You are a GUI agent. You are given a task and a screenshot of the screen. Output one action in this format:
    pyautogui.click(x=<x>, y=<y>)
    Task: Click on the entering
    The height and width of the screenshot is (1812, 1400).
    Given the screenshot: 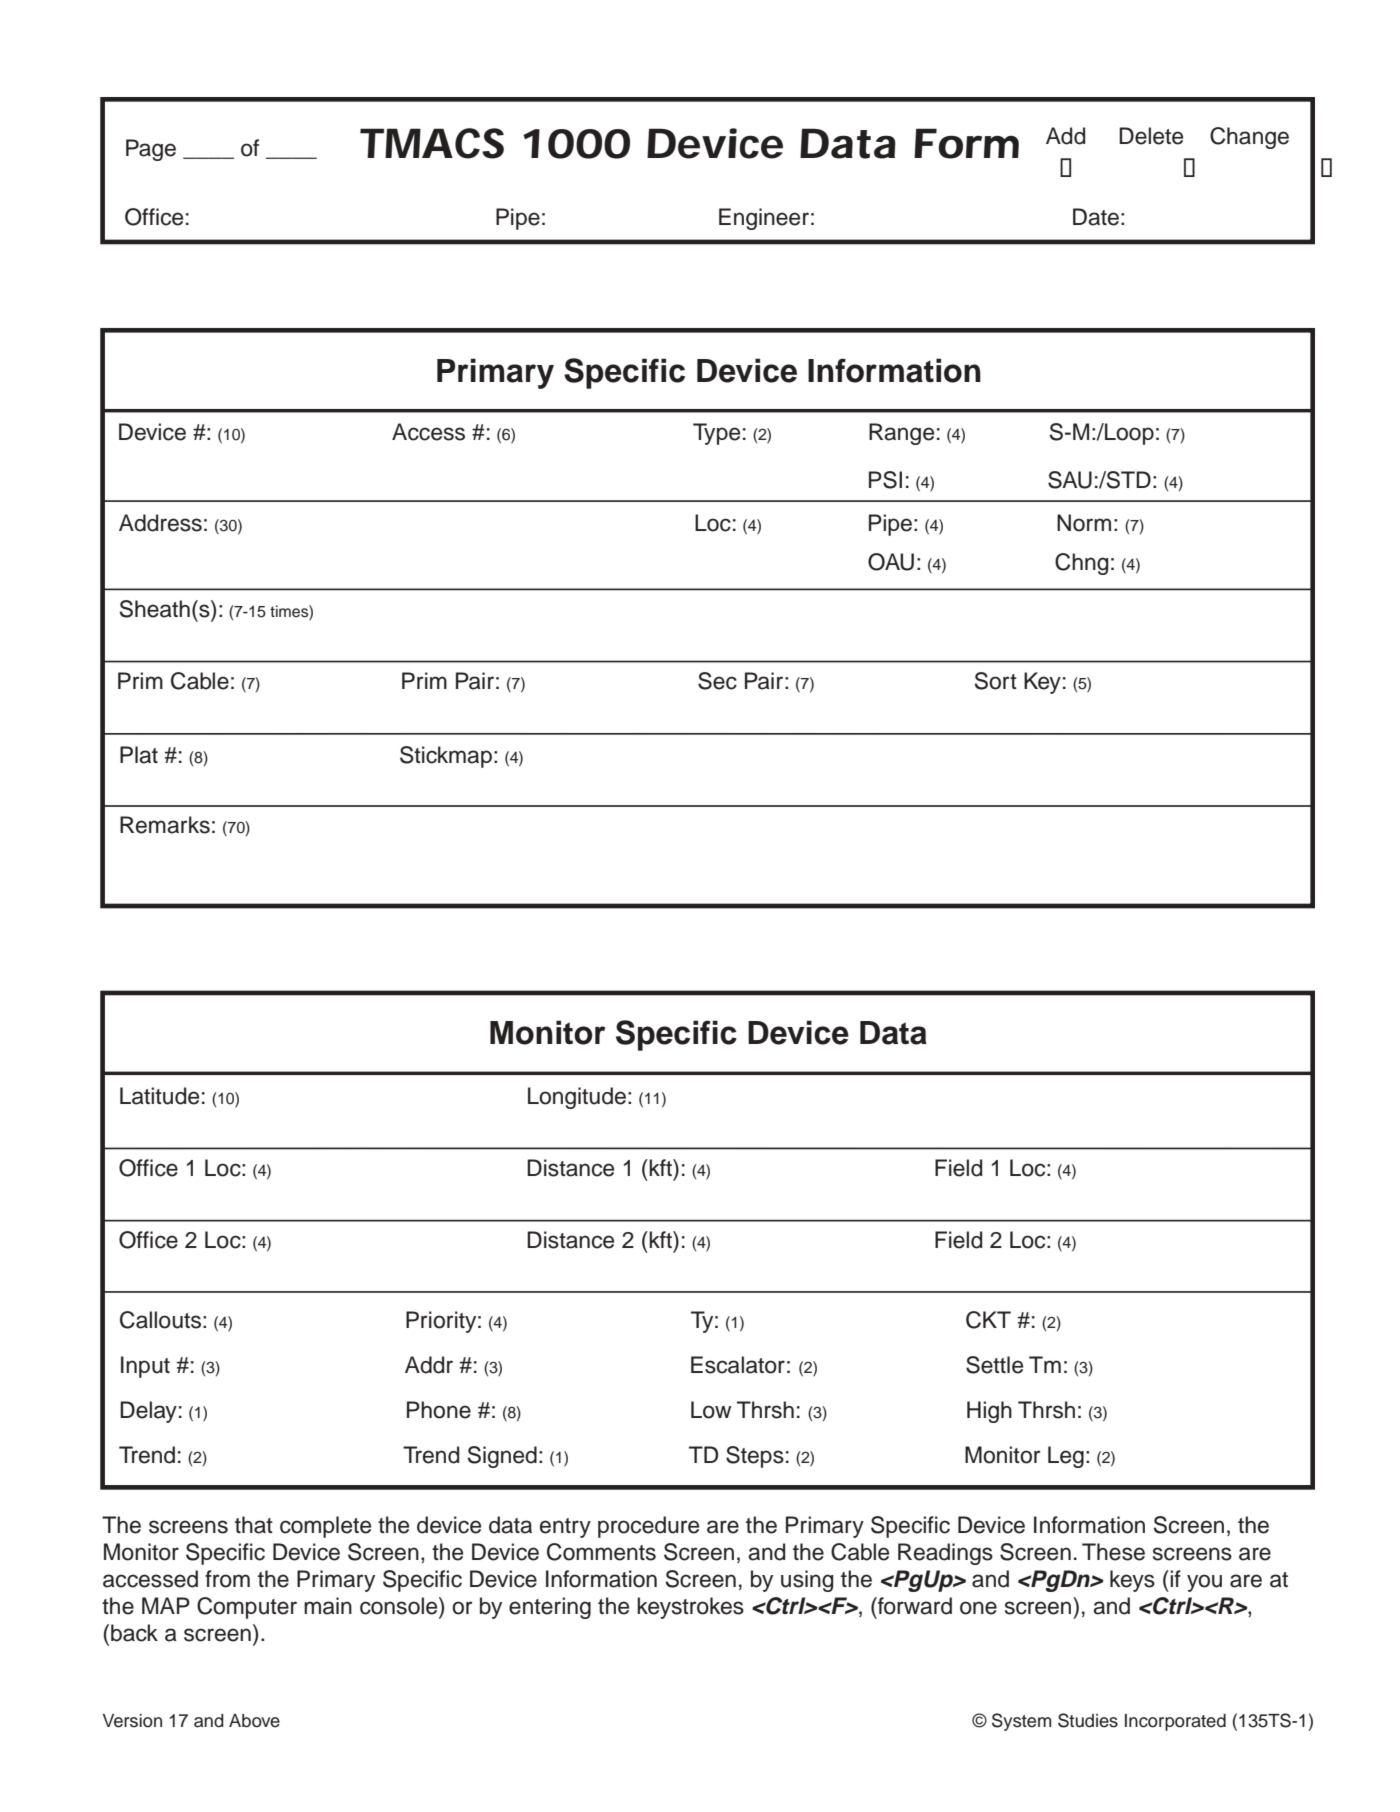 What is the action you would take?
    pyautogui.click(x=550, y=1608)
